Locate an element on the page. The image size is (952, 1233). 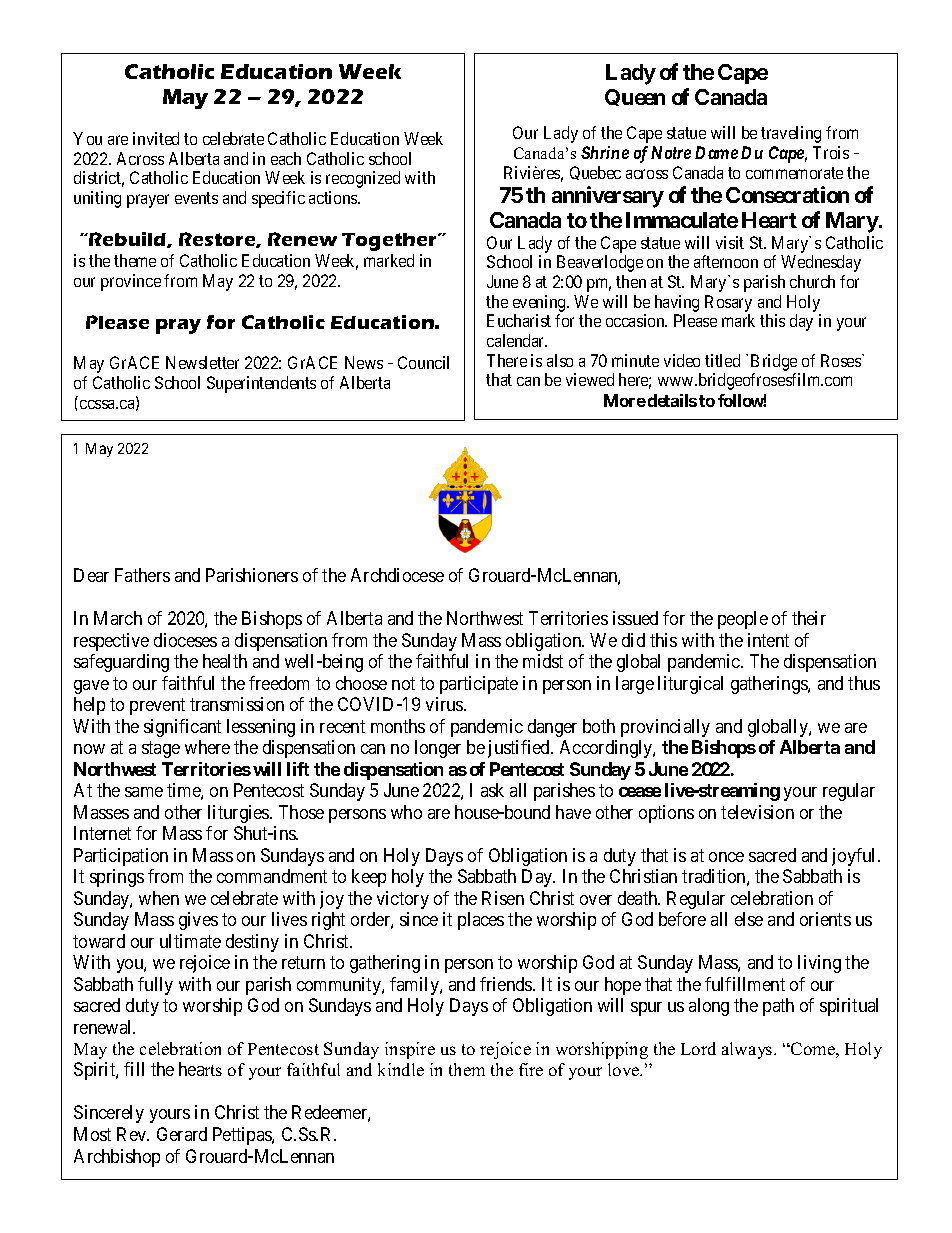
invited is located at coordinates (156, 138).
